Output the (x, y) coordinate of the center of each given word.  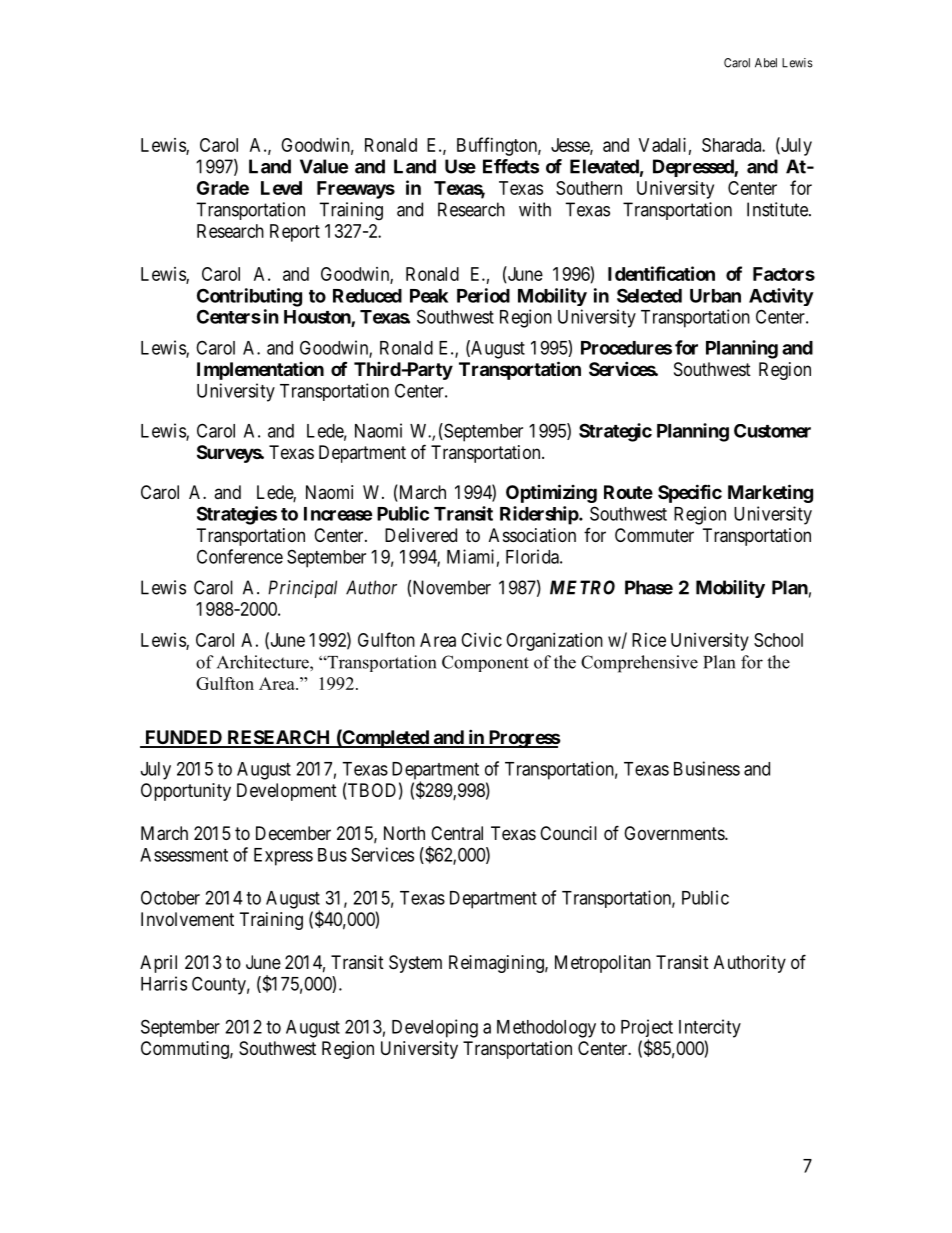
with (535, 209)
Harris (164, 983)
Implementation (260, 371)
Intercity (710, 1028)
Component (485, 663)
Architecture (264, 662)
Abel (766, 63)
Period (483, 295)
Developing (435, 1028)
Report (295, 233)
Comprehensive (639, 664)
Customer (772, 431)
